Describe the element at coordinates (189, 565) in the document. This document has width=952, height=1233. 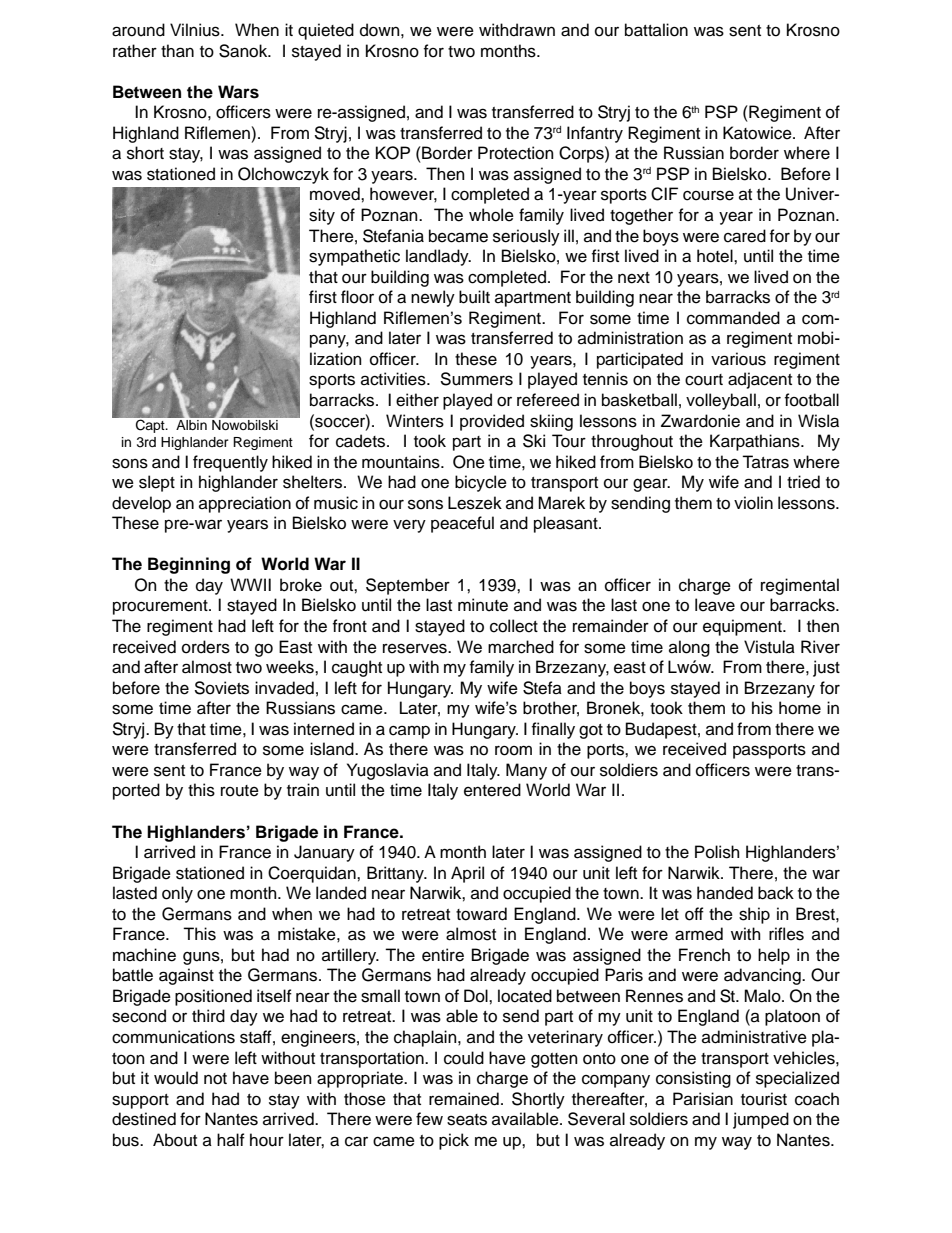
I see `Beginning` at that location.
